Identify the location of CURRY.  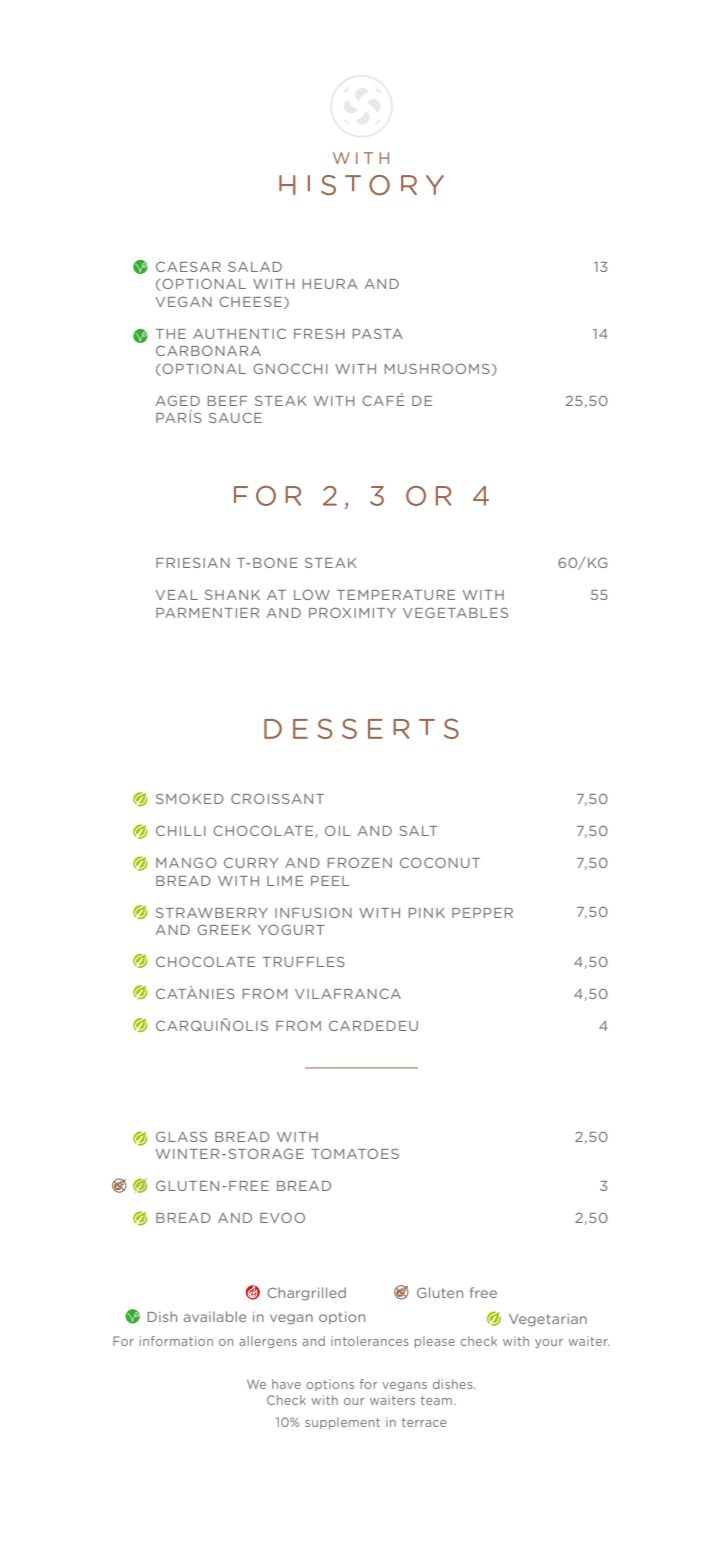
(251, 862).
